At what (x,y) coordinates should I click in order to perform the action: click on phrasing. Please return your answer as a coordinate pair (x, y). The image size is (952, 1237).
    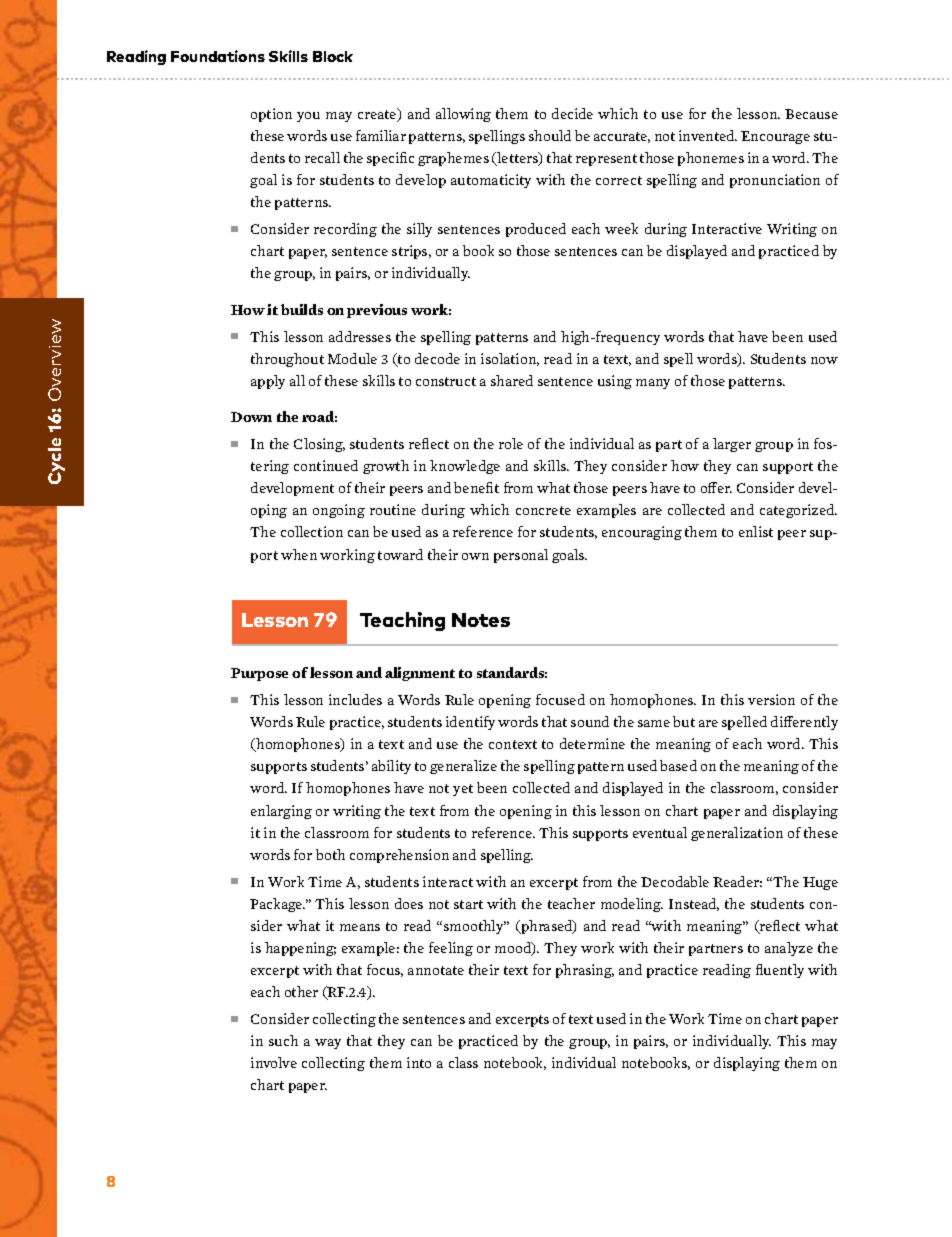
    Looking at the image, I should click on (585, 971).
